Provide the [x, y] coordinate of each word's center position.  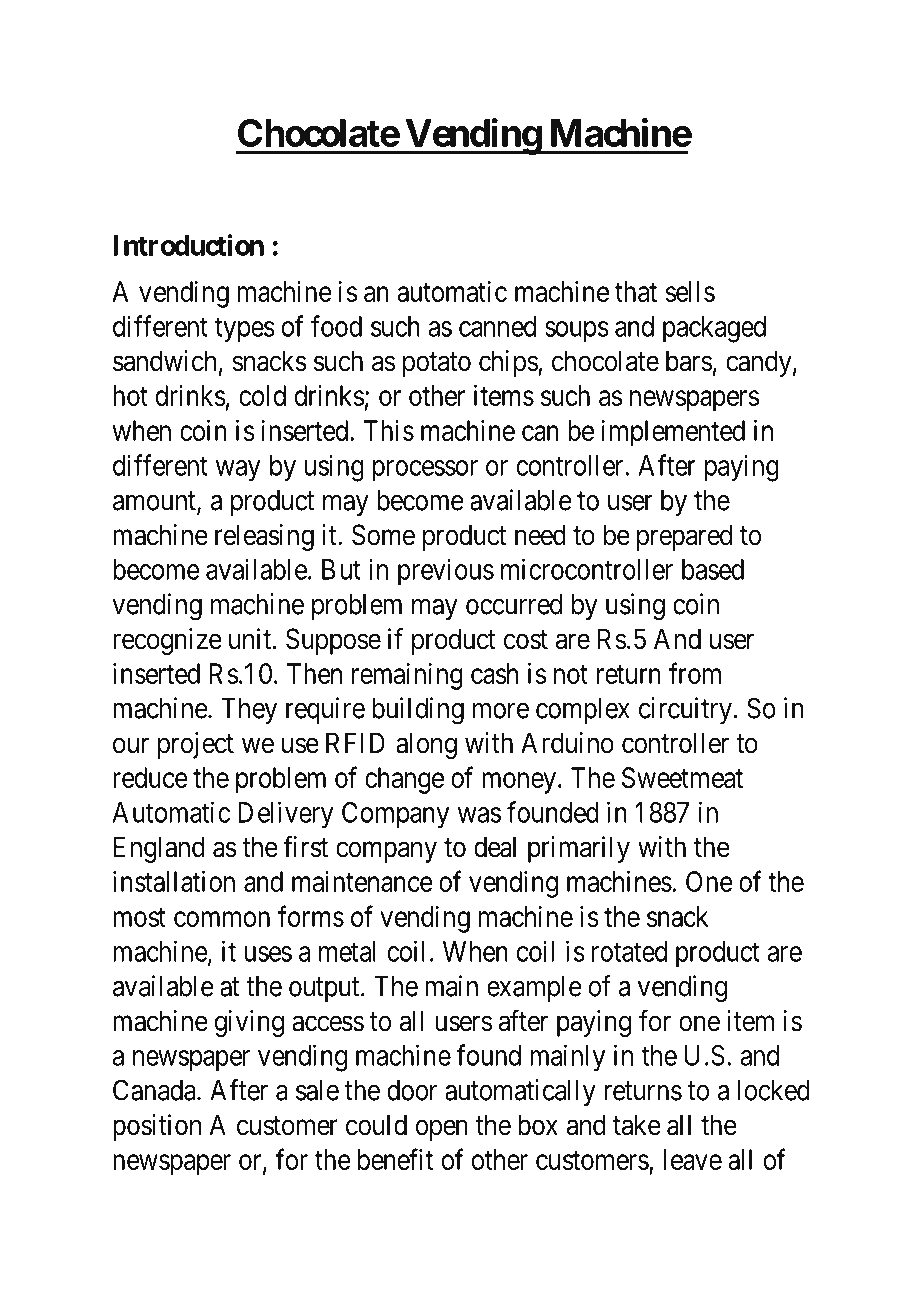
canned [497, 326]
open [441, 1130]
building [418, 711]
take [637, 1125]
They [249, 711]
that [636, 291]
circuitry [685, 710]
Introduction [188, 245]
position [157, 1127]
